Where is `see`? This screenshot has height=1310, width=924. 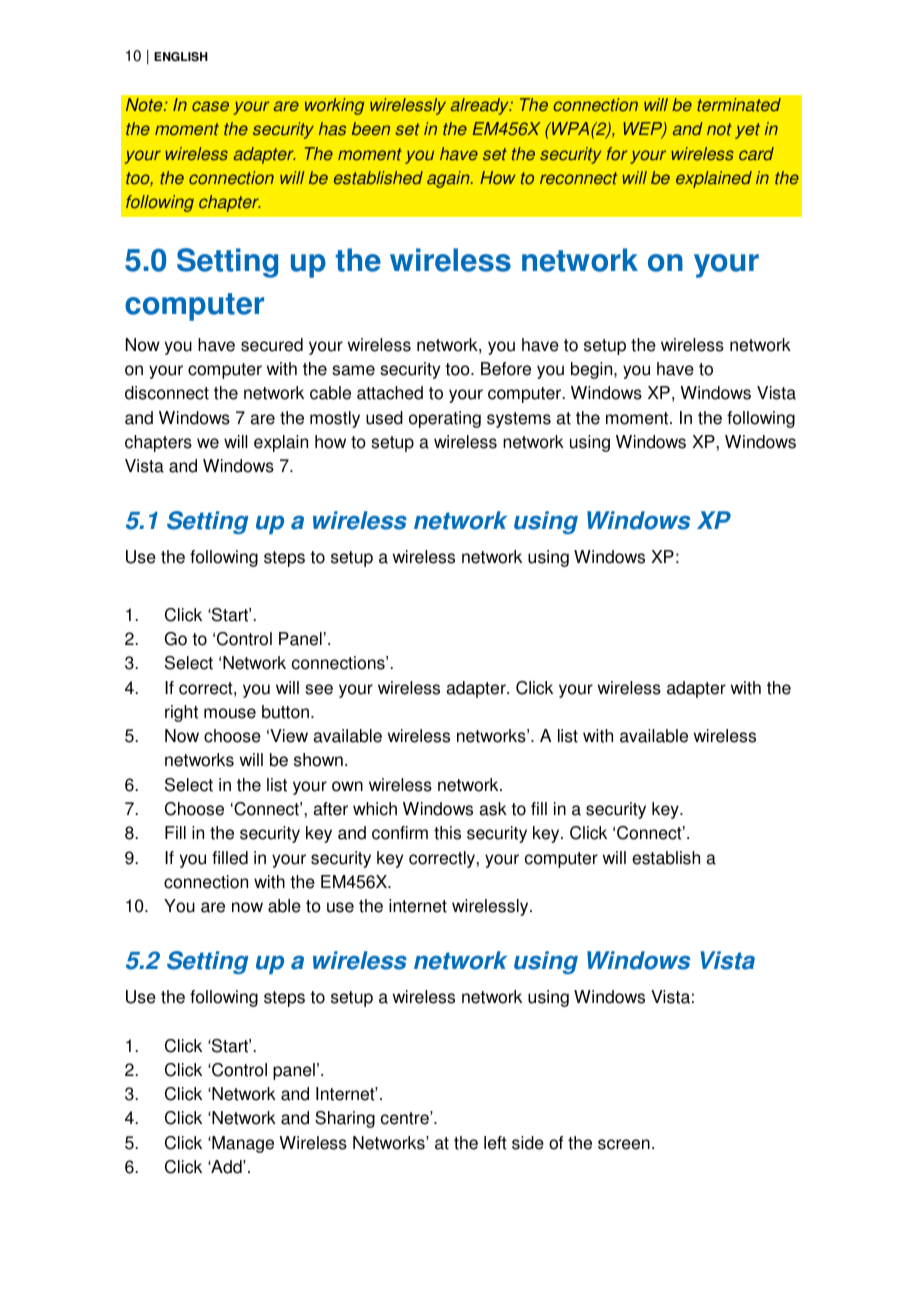
see is located at coordinates (319, 689).
